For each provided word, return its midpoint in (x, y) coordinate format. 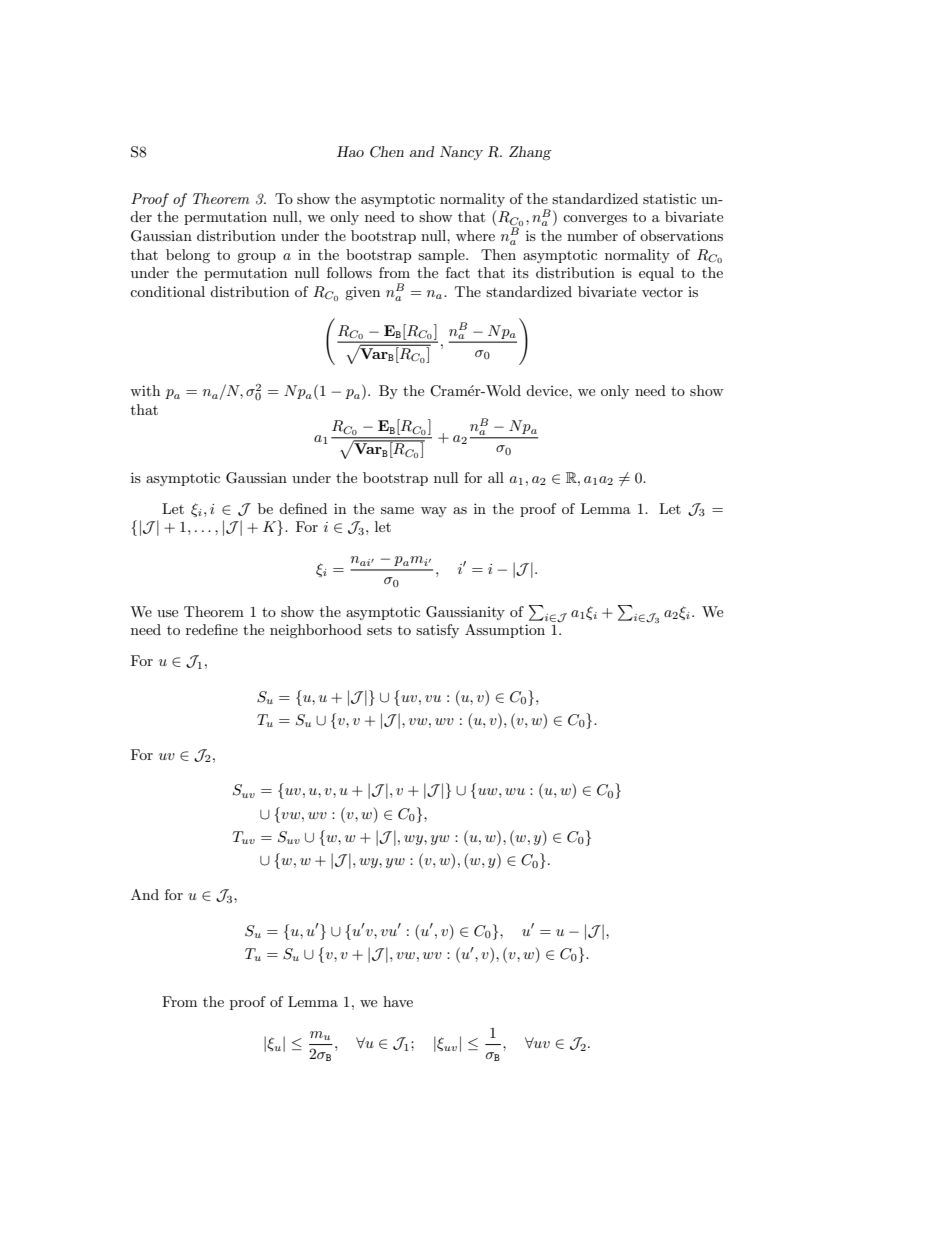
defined (303, 508)
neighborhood (316, 631)
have (398, 1001)
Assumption (505, 631)
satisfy (437, 631)
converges (595, 220)
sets (379, 630)
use (167, 613)
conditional (167, 291)
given (362, 293)
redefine (212, 629)
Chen (387, 152)
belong (188, 256)
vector (662, 292)
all (496, 477)
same (397, 510)
